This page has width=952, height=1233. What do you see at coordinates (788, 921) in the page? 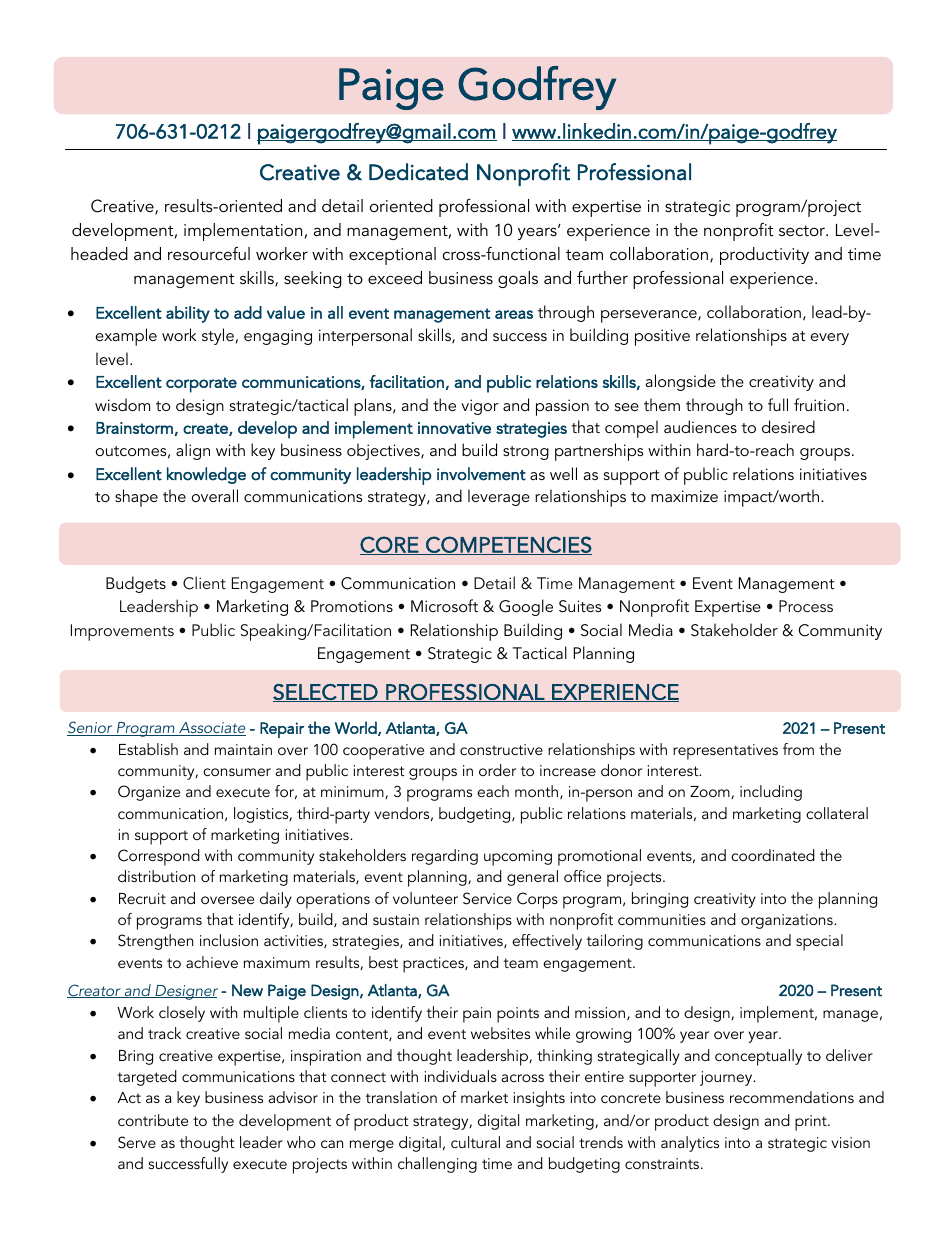
I see `organizations` at bounding box center [788, 921].
